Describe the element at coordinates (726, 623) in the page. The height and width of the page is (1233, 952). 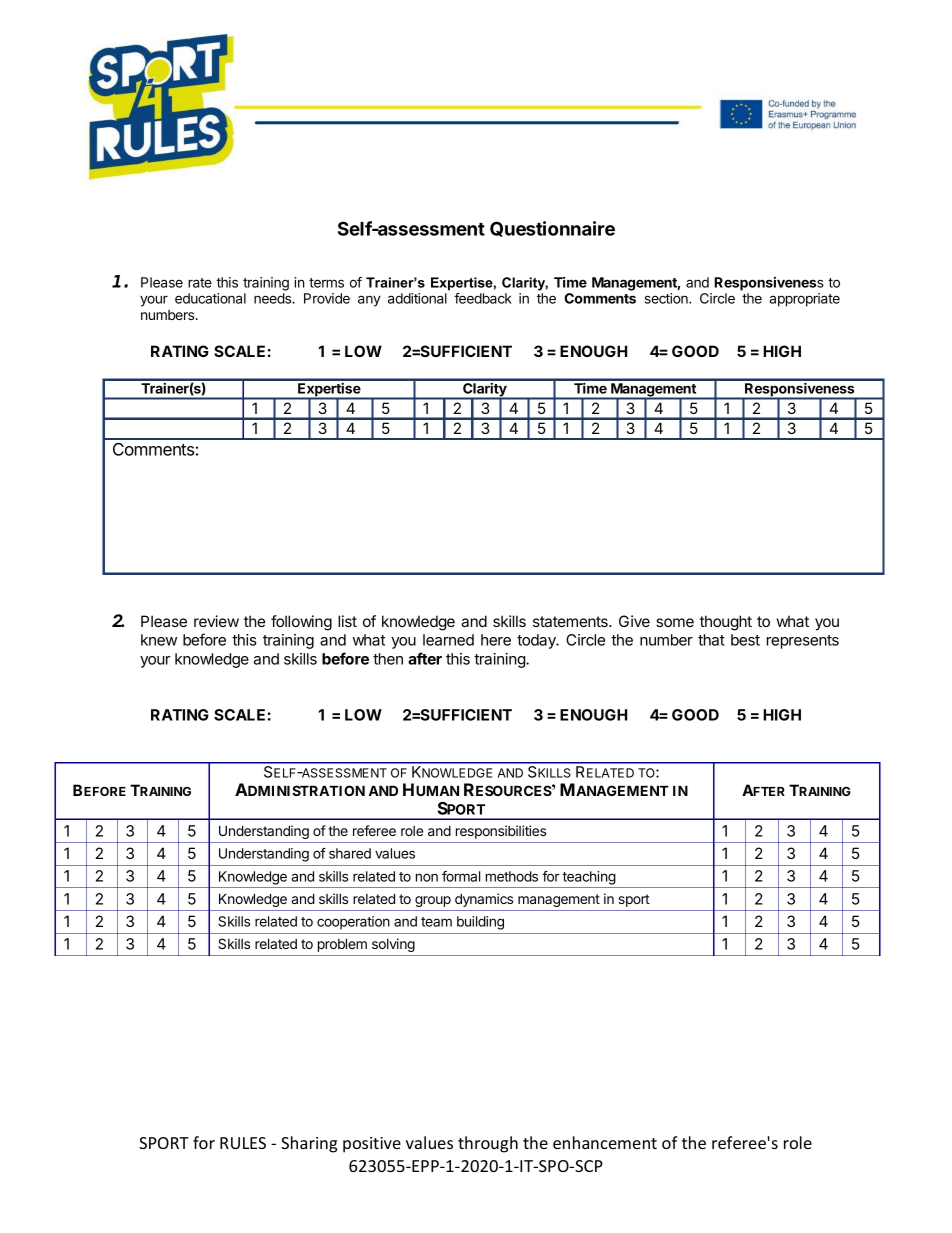
I see `thought` at that location.
